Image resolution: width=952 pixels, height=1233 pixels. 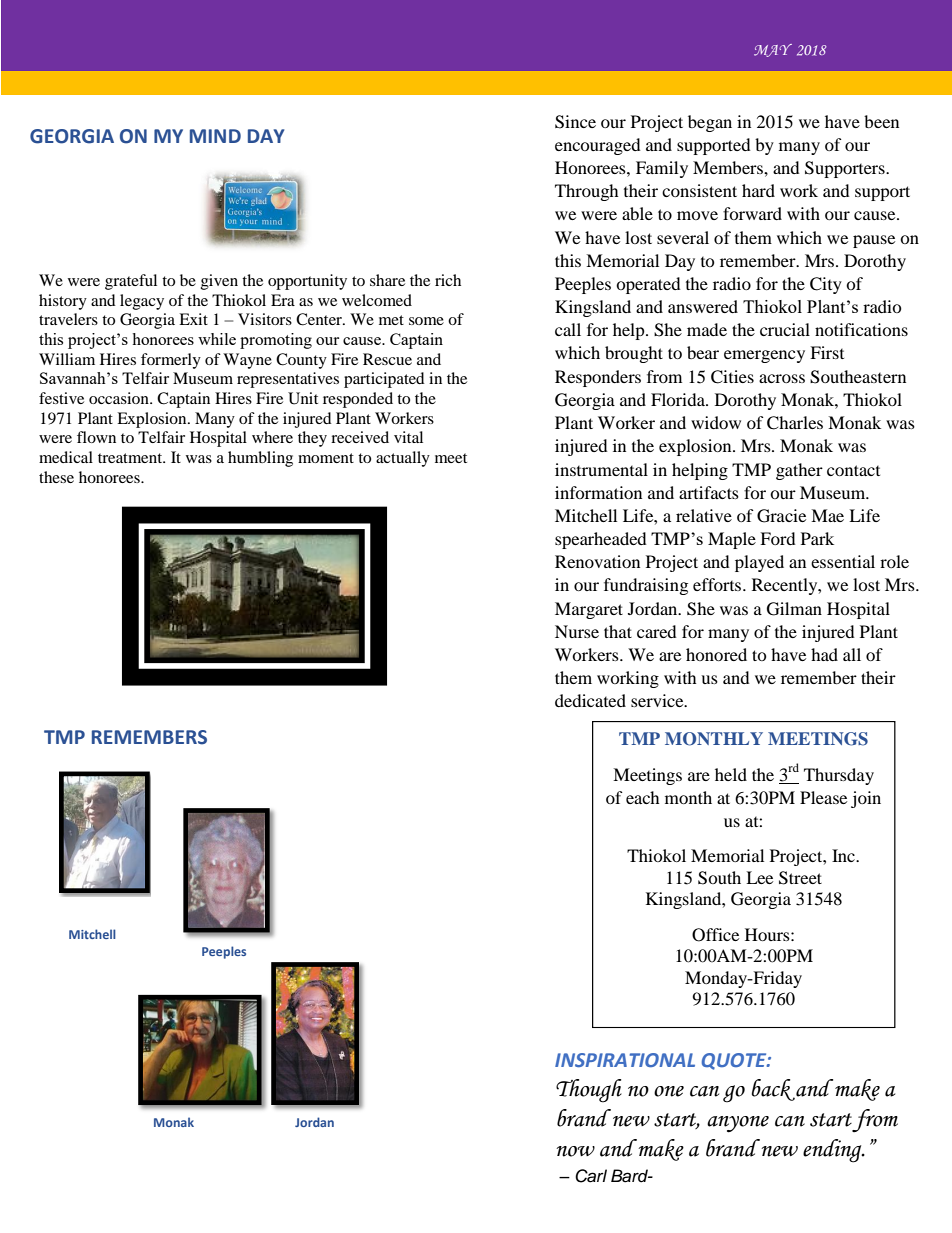 What do you see at coordinates (215, 136) in the screenshot?
I see `MIND` at bounding box center [215, 136].
